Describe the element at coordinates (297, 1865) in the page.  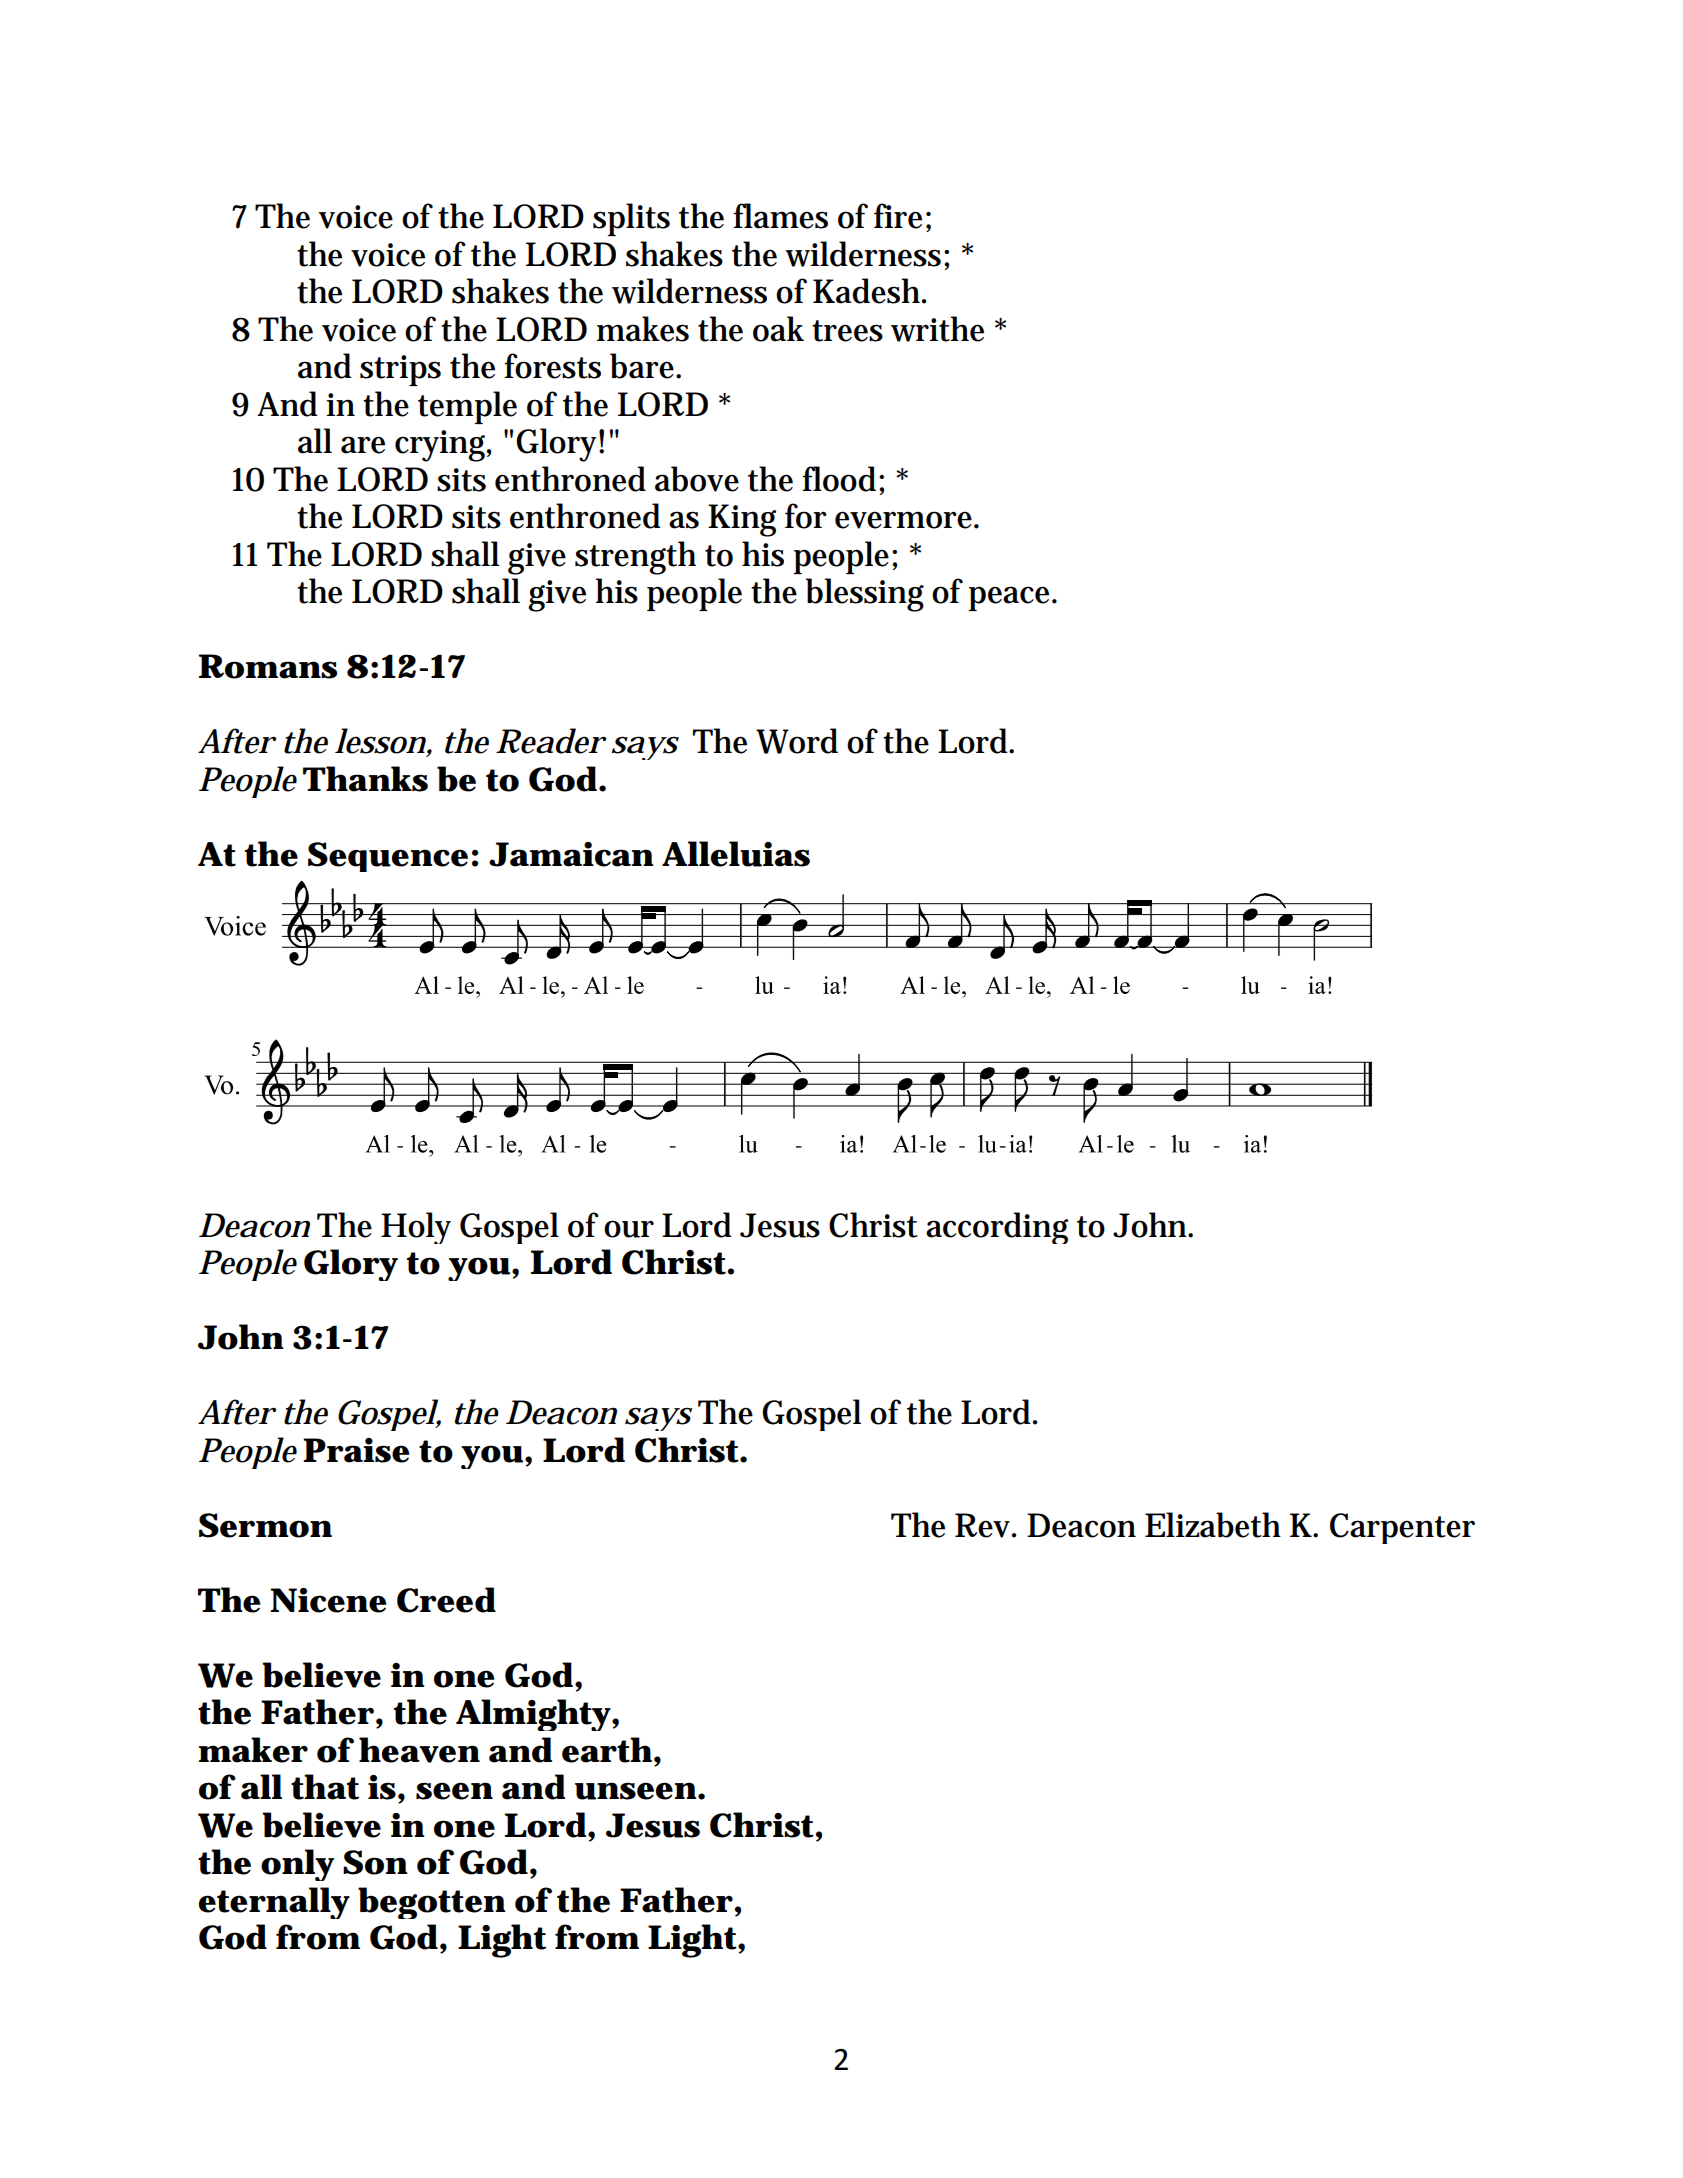
I see `only` at that location.
